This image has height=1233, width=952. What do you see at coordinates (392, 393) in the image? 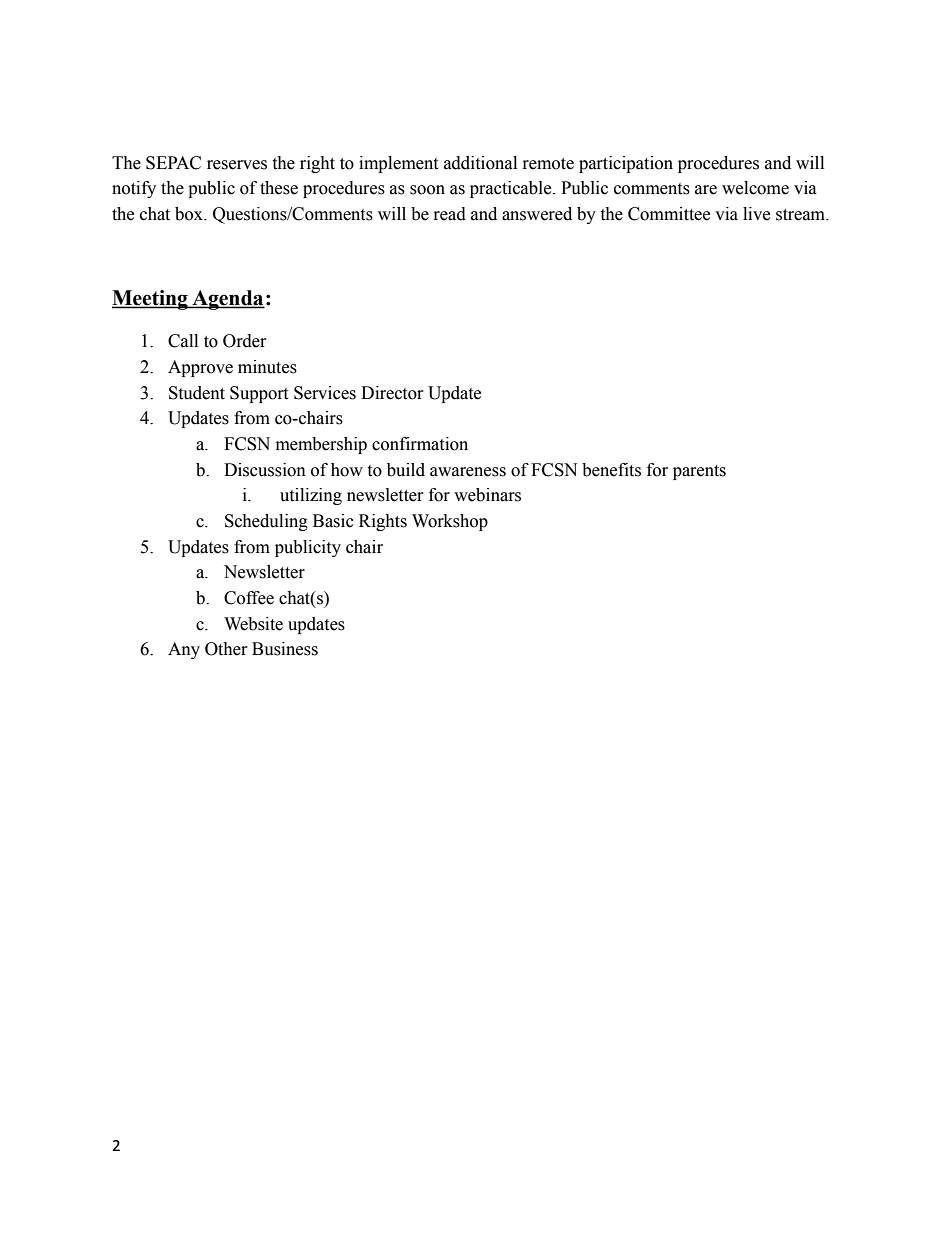
I see `Director` at bounding box center [392, 393].
